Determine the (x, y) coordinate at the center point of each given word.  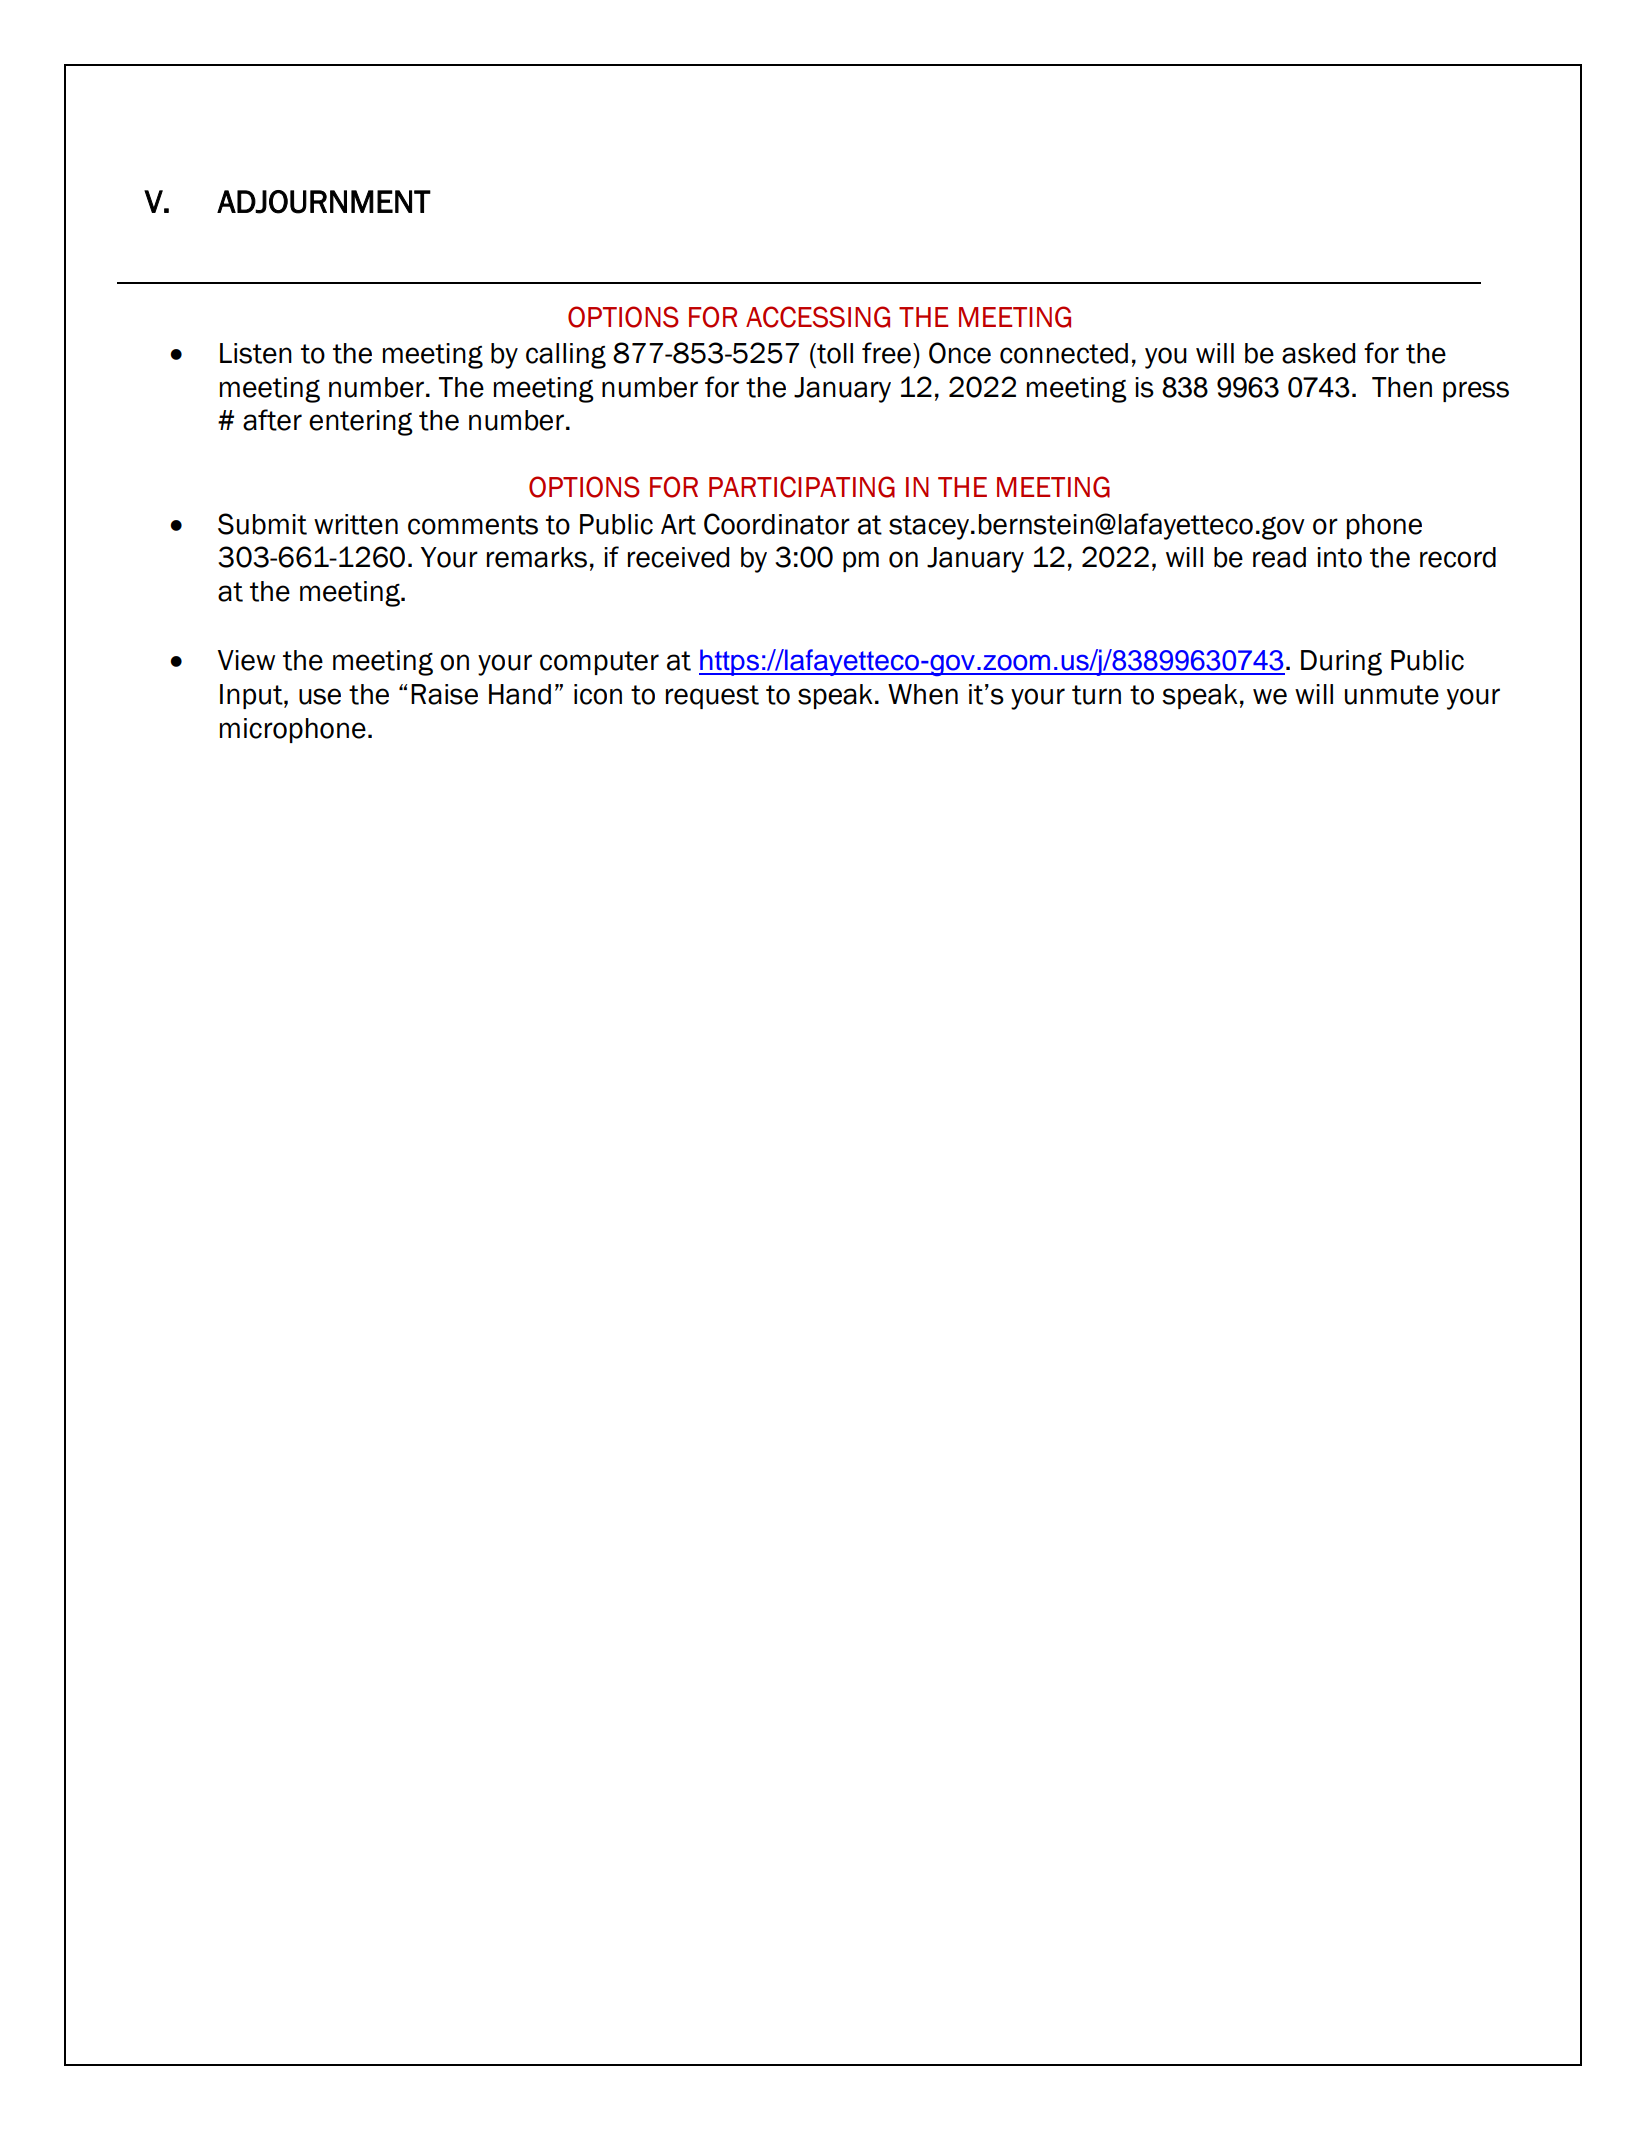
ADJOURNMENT (324, 202)
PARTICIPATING (802, 487)
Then (1402, 387)
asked (1318, 353)
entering (361, 423)
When (923, 694)
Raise (444, 694)
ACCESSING (818, 317)
